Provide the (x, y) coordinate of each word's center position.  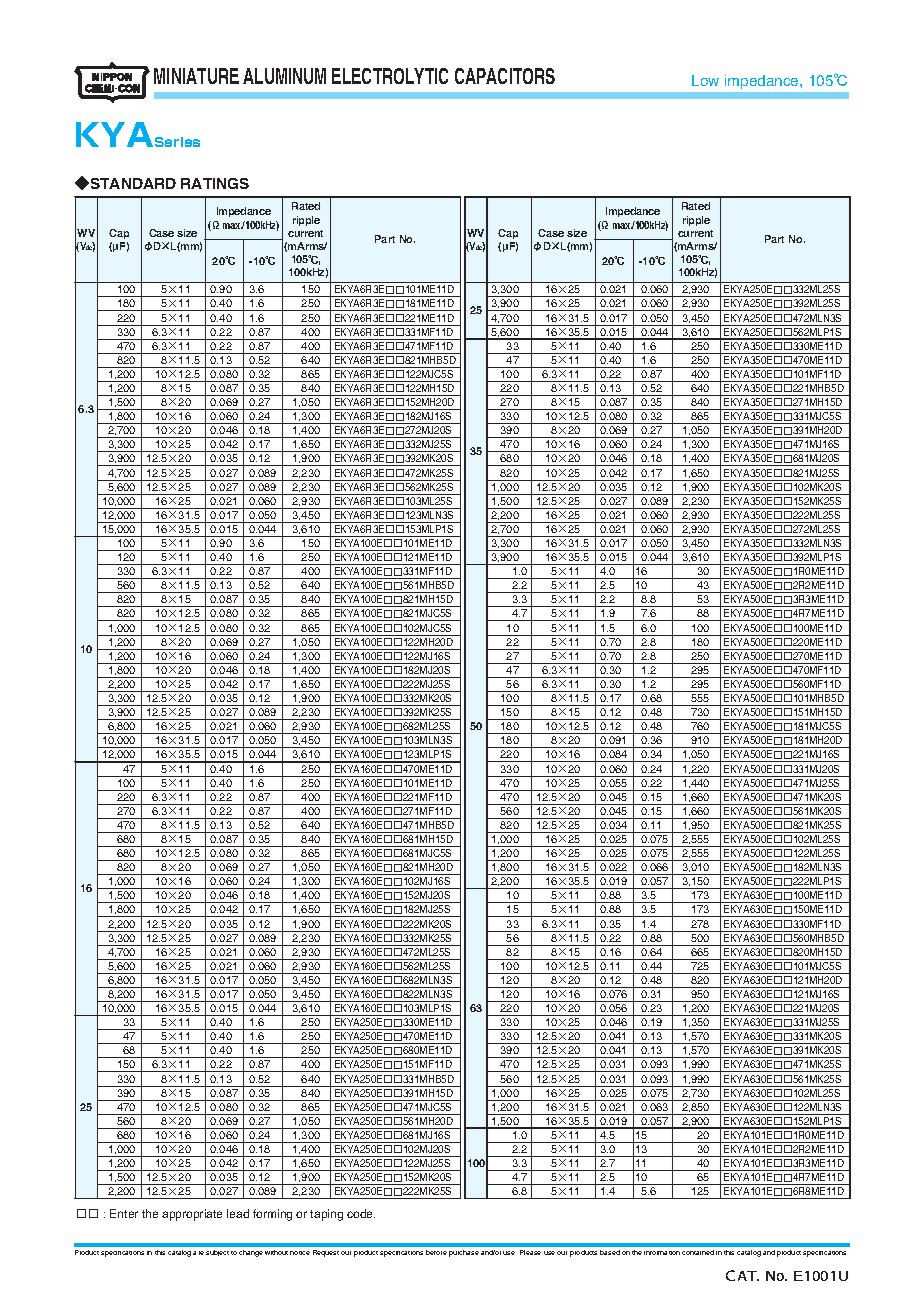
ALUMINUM (284, 76)
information (662, 1253)
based (610, 1252)
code (361, 1213)
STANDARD (132, 183)
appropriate (192, 1215)
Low (705, 80)
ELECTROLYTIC (390, 76)
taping (326, 1215)
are (198, 1253)
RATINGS (215, 183)
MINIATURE (196, 76)
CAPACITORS (505, 76)
